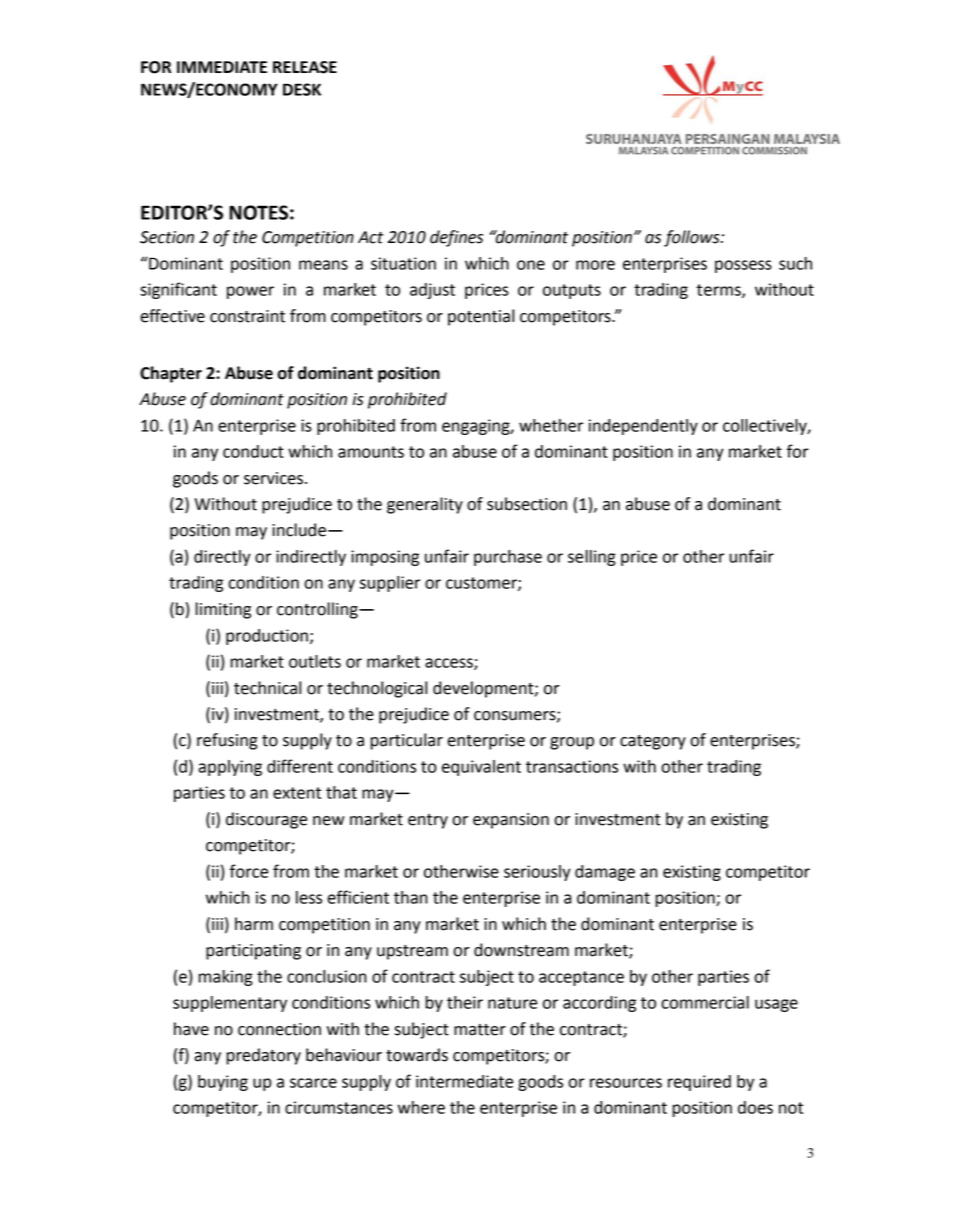 This page has height=1232, width=954. I want to click on buying, so click(223, 1083).
